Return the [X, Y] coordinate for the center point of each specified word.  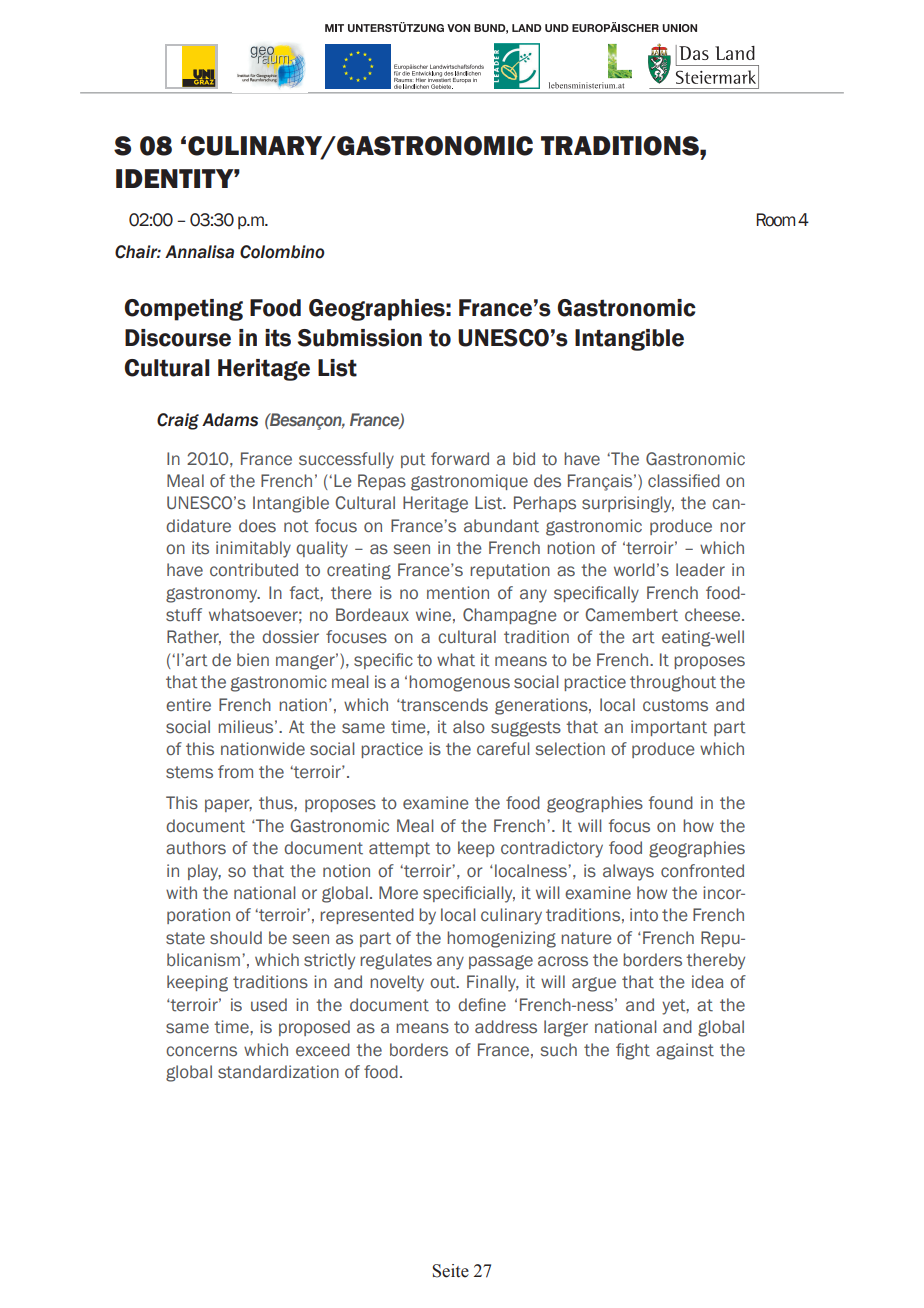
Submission [360, 338]
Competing [183, 310]
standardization [278, 1072]
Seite [450, 1271]
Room [776, 220]
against [685, 1051]
